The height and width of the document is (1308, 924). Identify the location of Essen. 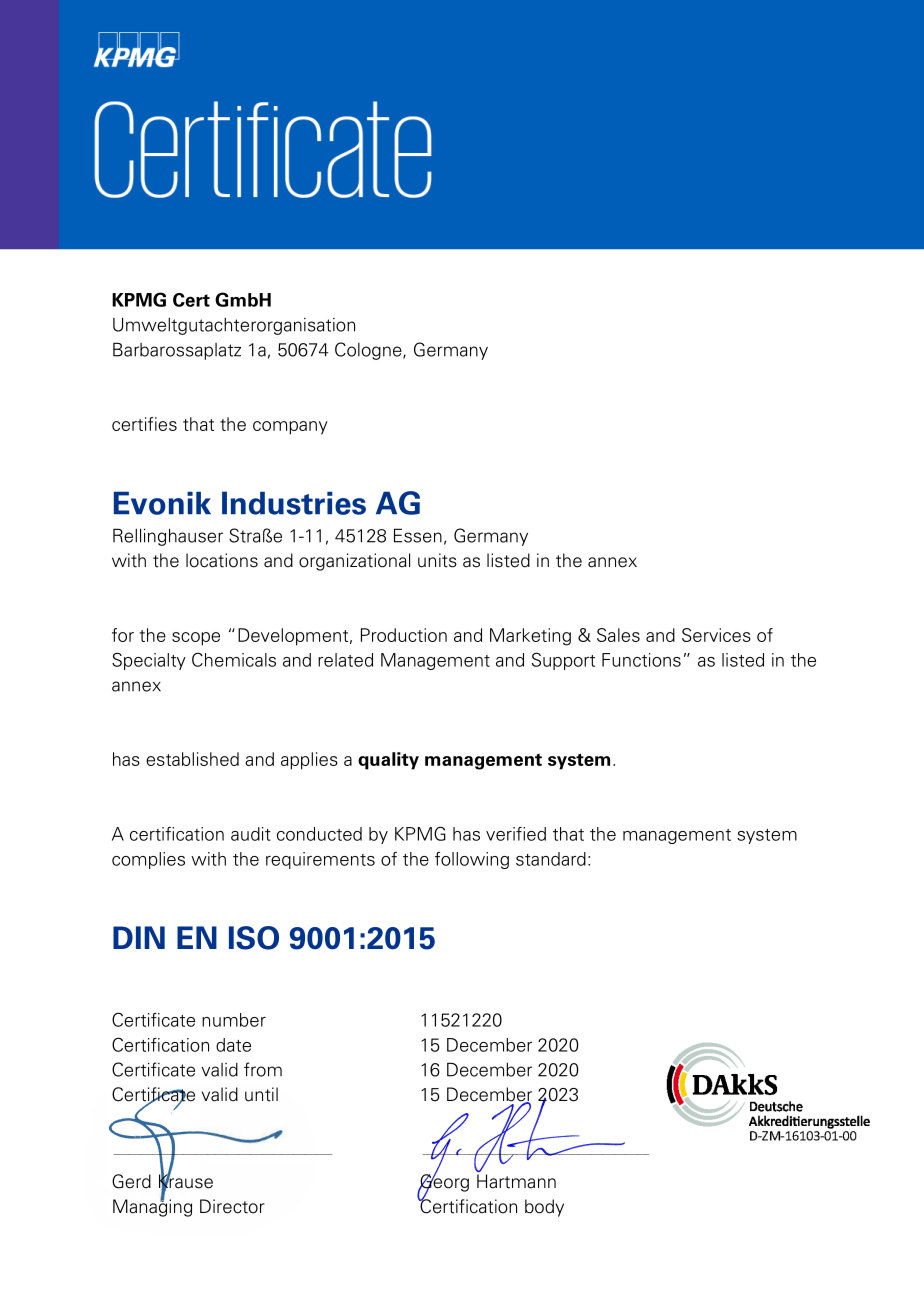
(418, 535).
